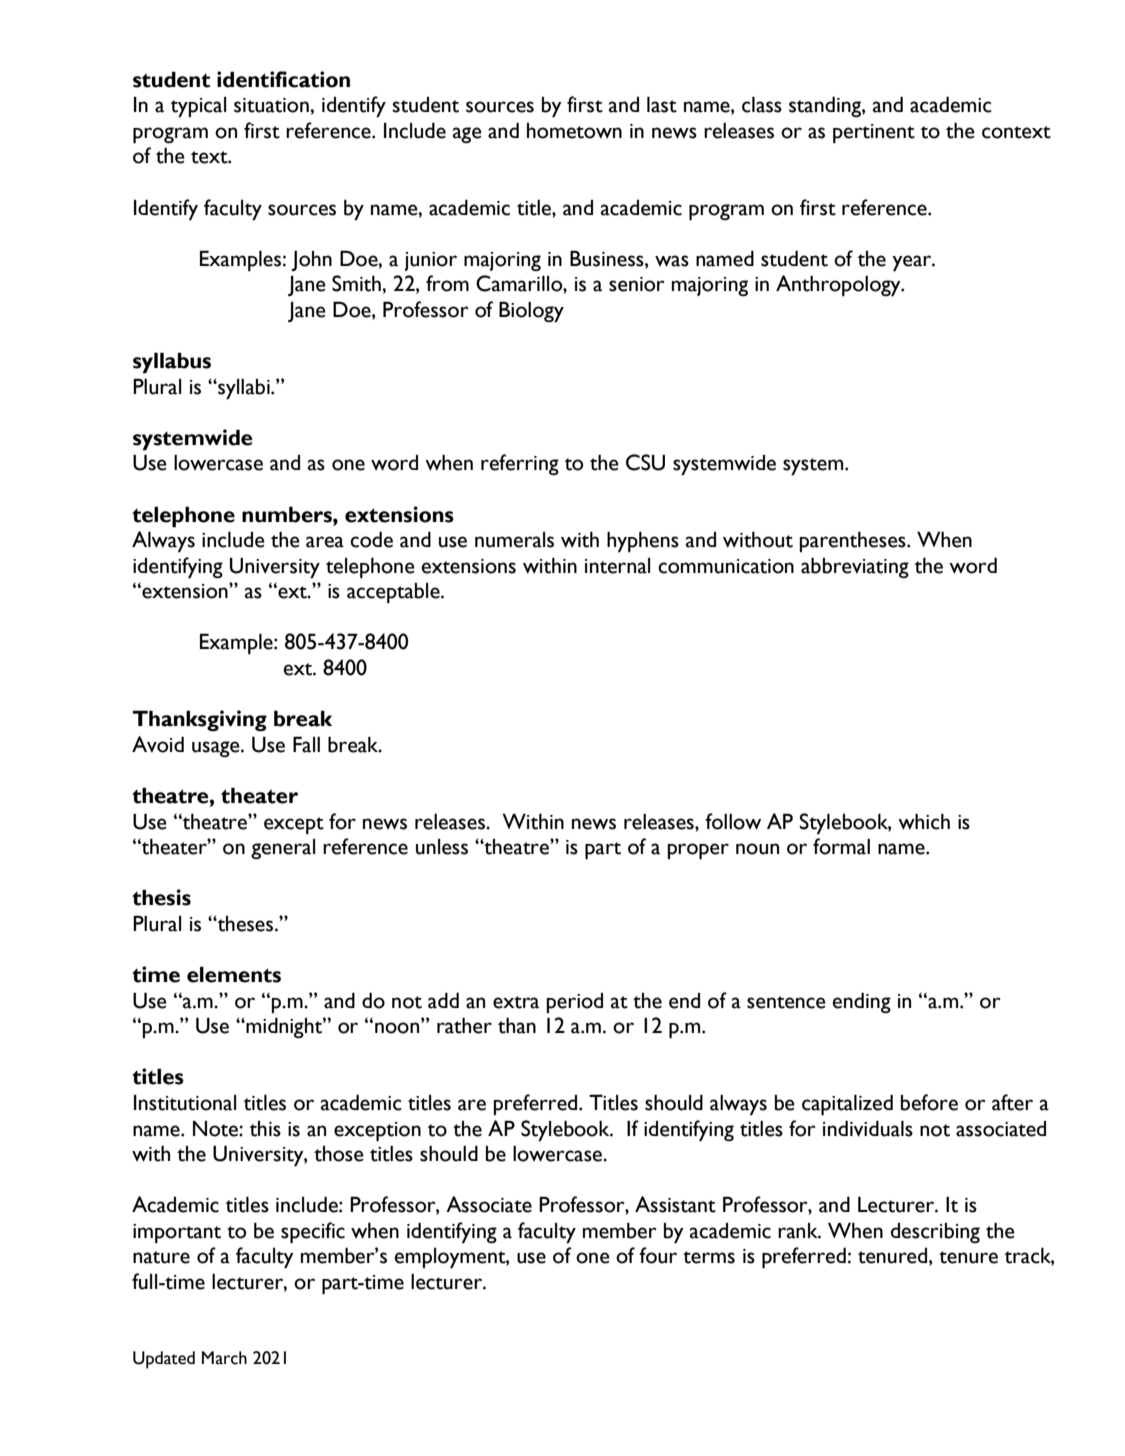 The image size is (1125, 1456). What do you see at coordinates (272, 105) in the screenshot?
I see `situation` at bounding box center [272, 105].
